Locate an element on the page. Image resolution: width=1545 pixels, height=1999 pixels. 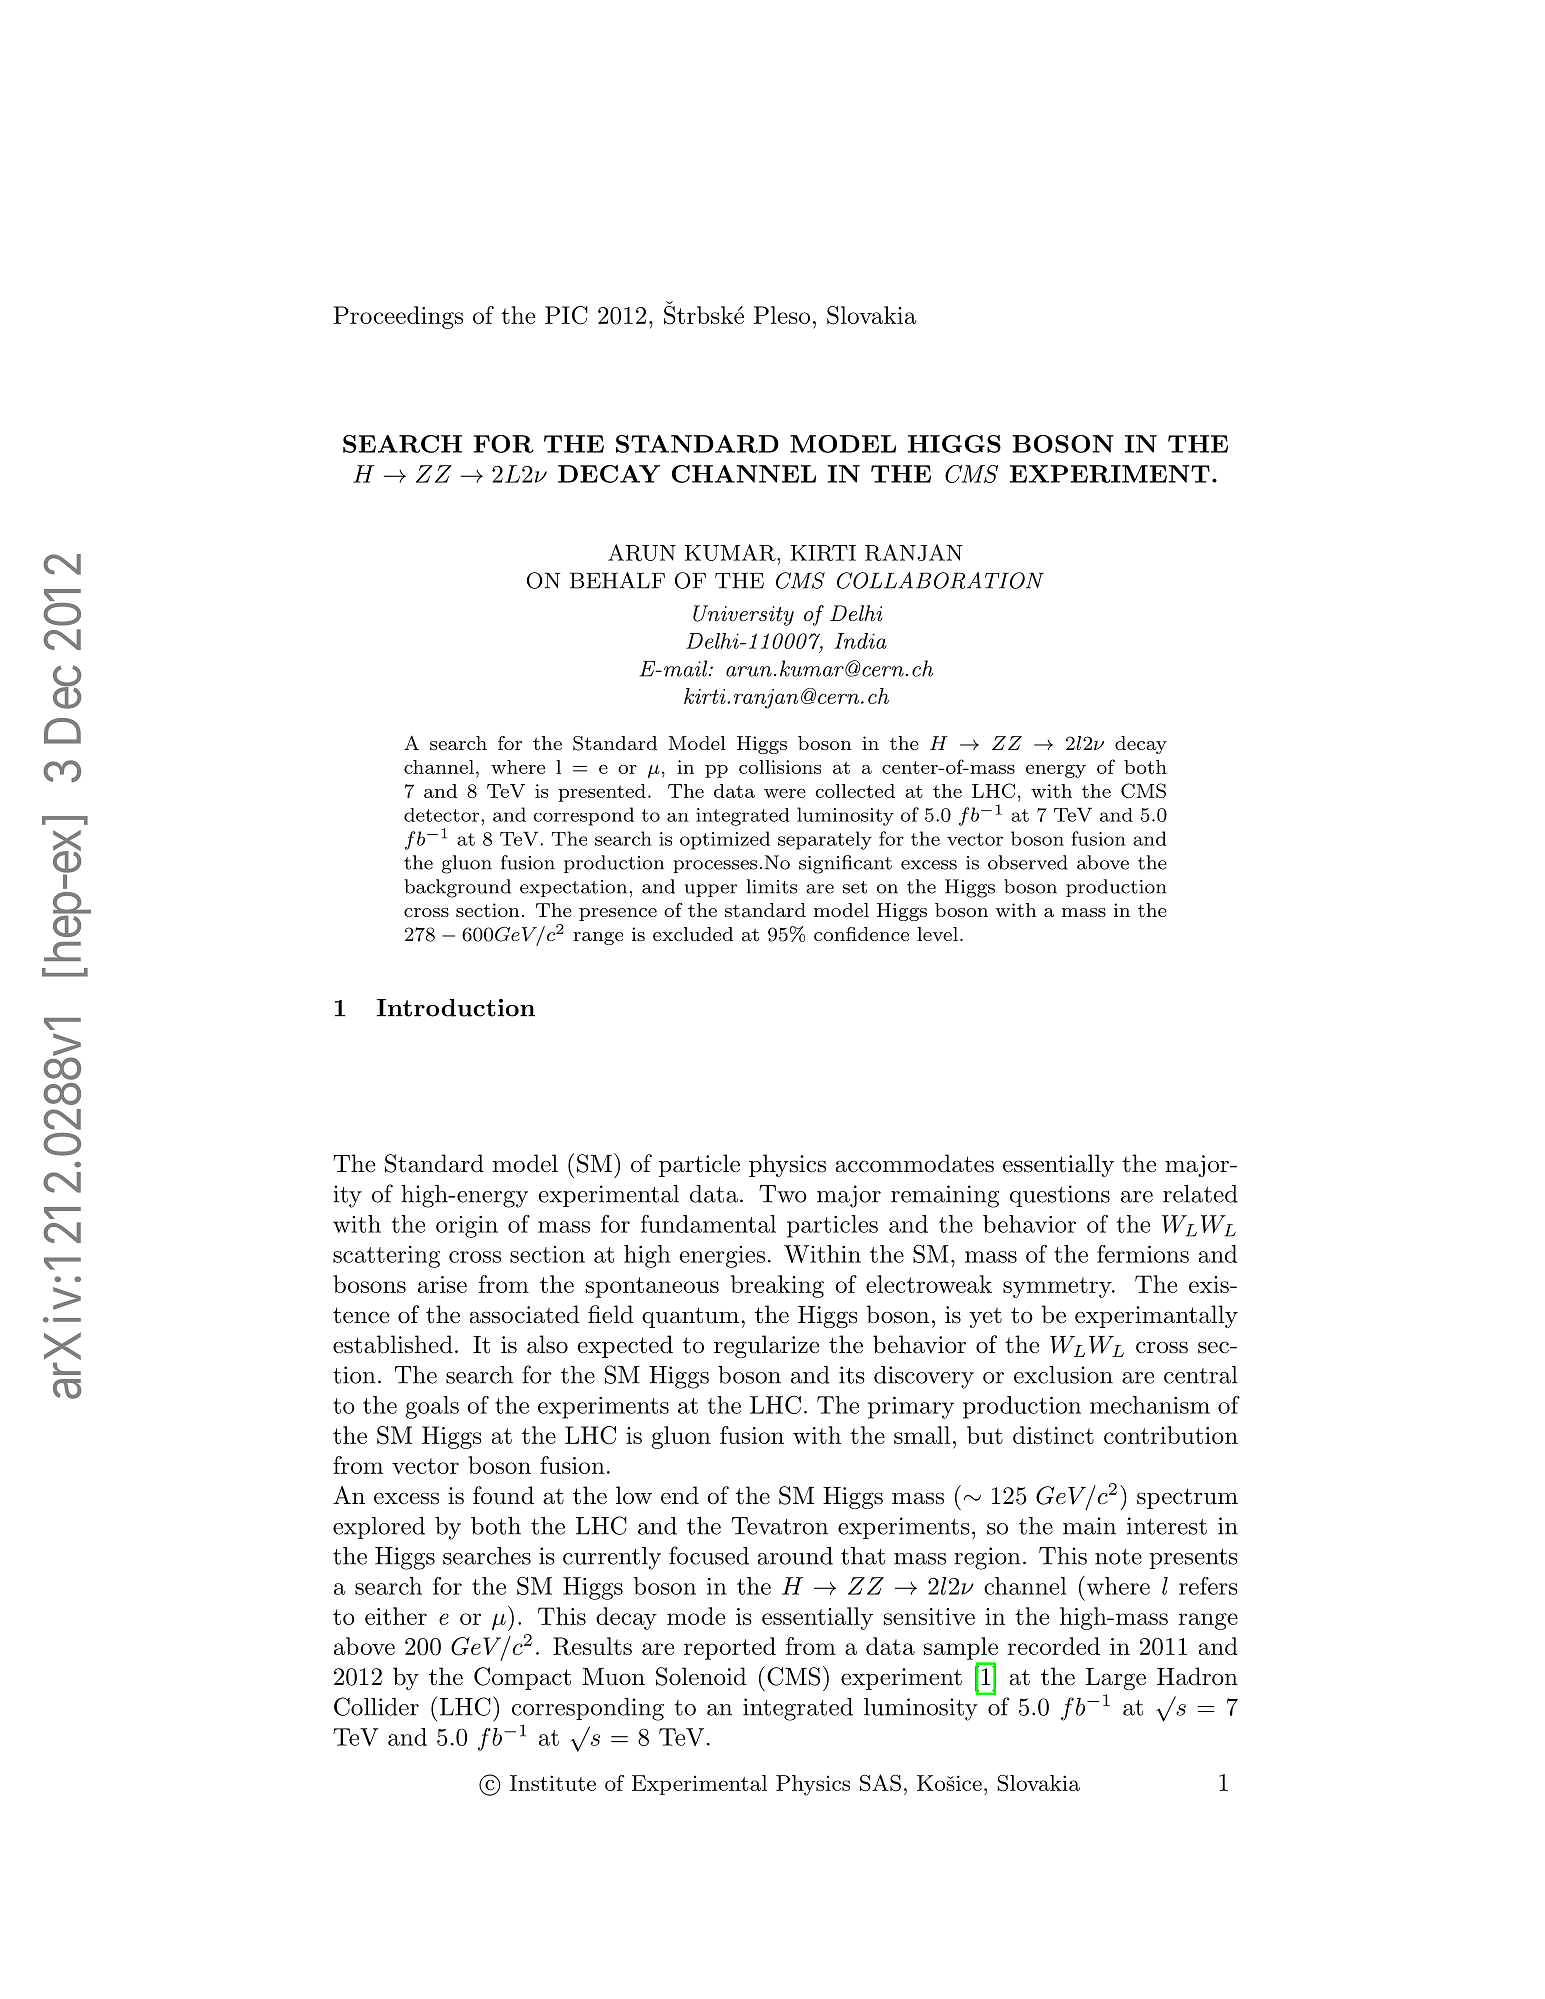
Compact is located at coordinates (522, 1678).
